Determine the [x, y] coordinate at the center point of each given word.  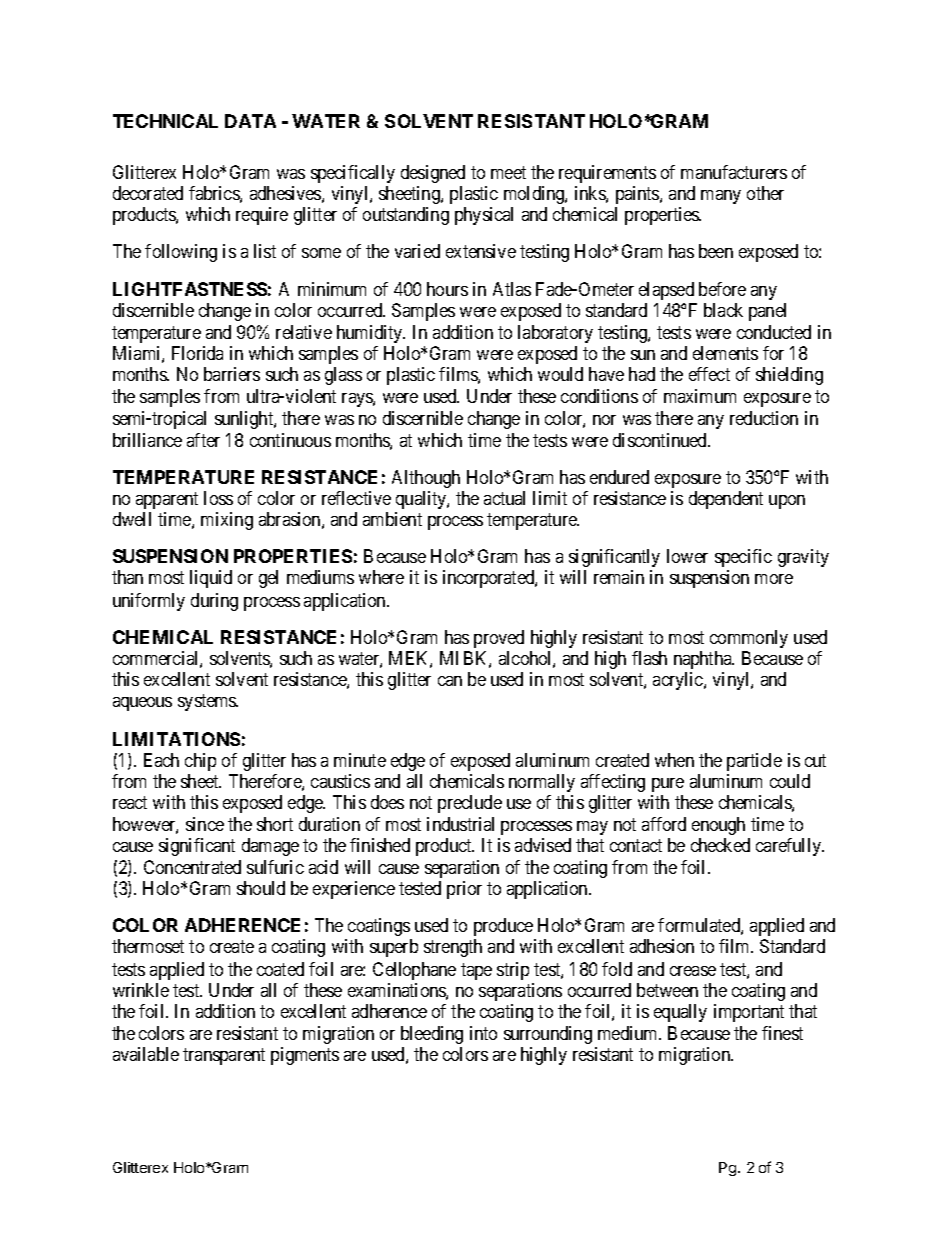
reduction [764, 418]
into [483, 1033]
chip [200, 762]
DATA [250, 121]
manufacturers [734, 172]
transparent [224, 1056]
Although [426, 479]
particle [754, 762]
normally [542, 783]
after [203, 440]
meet [508, 173]
